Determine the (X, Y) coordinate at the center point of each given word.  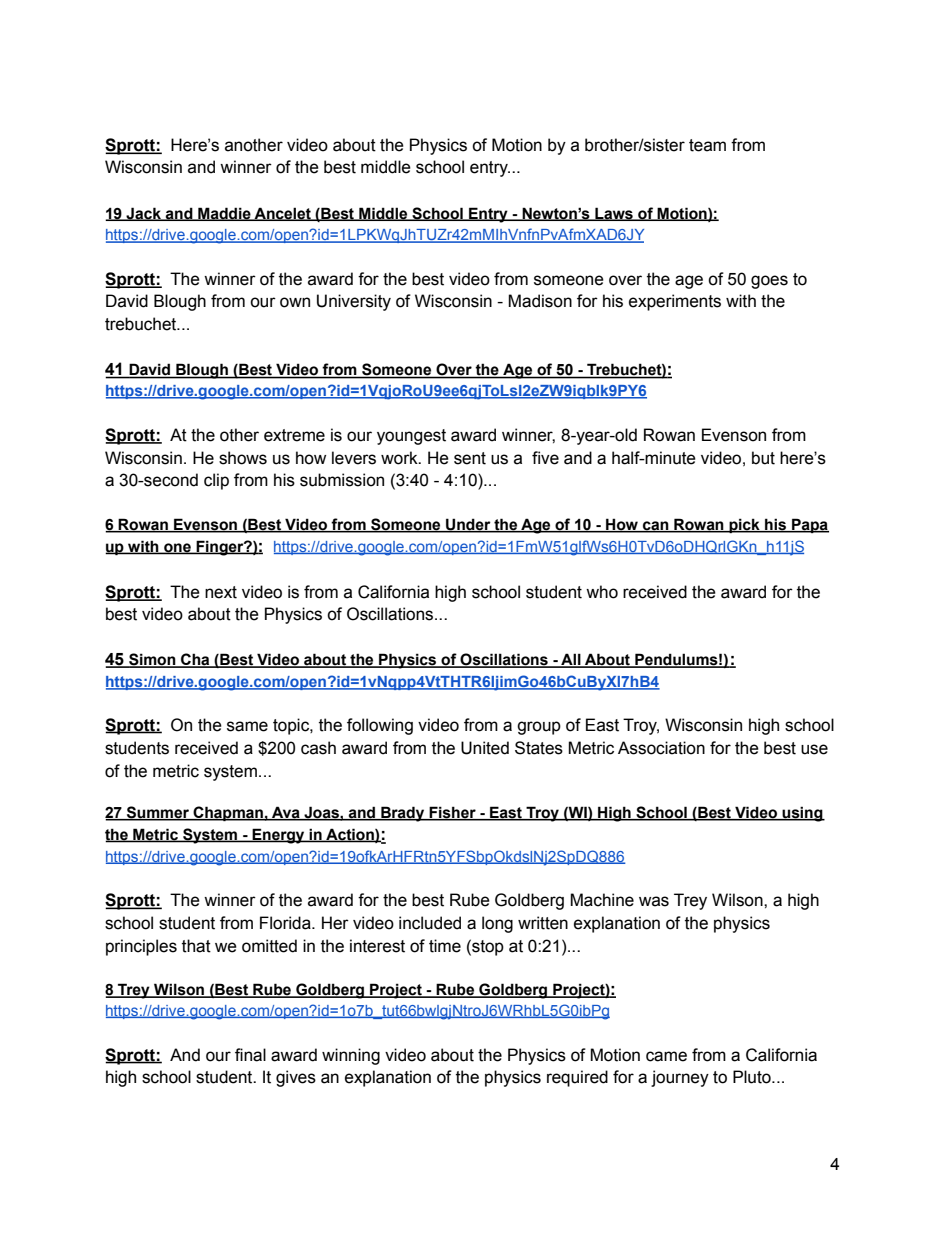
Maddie (224, 214)
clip (216, 481)
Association (661, 748)
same (247, 726)
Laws (614, 214)
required (577, 1078)
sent (470, 458)
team (707, 145)
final (250, 1055)
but (763, 458)
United (485, 748)
